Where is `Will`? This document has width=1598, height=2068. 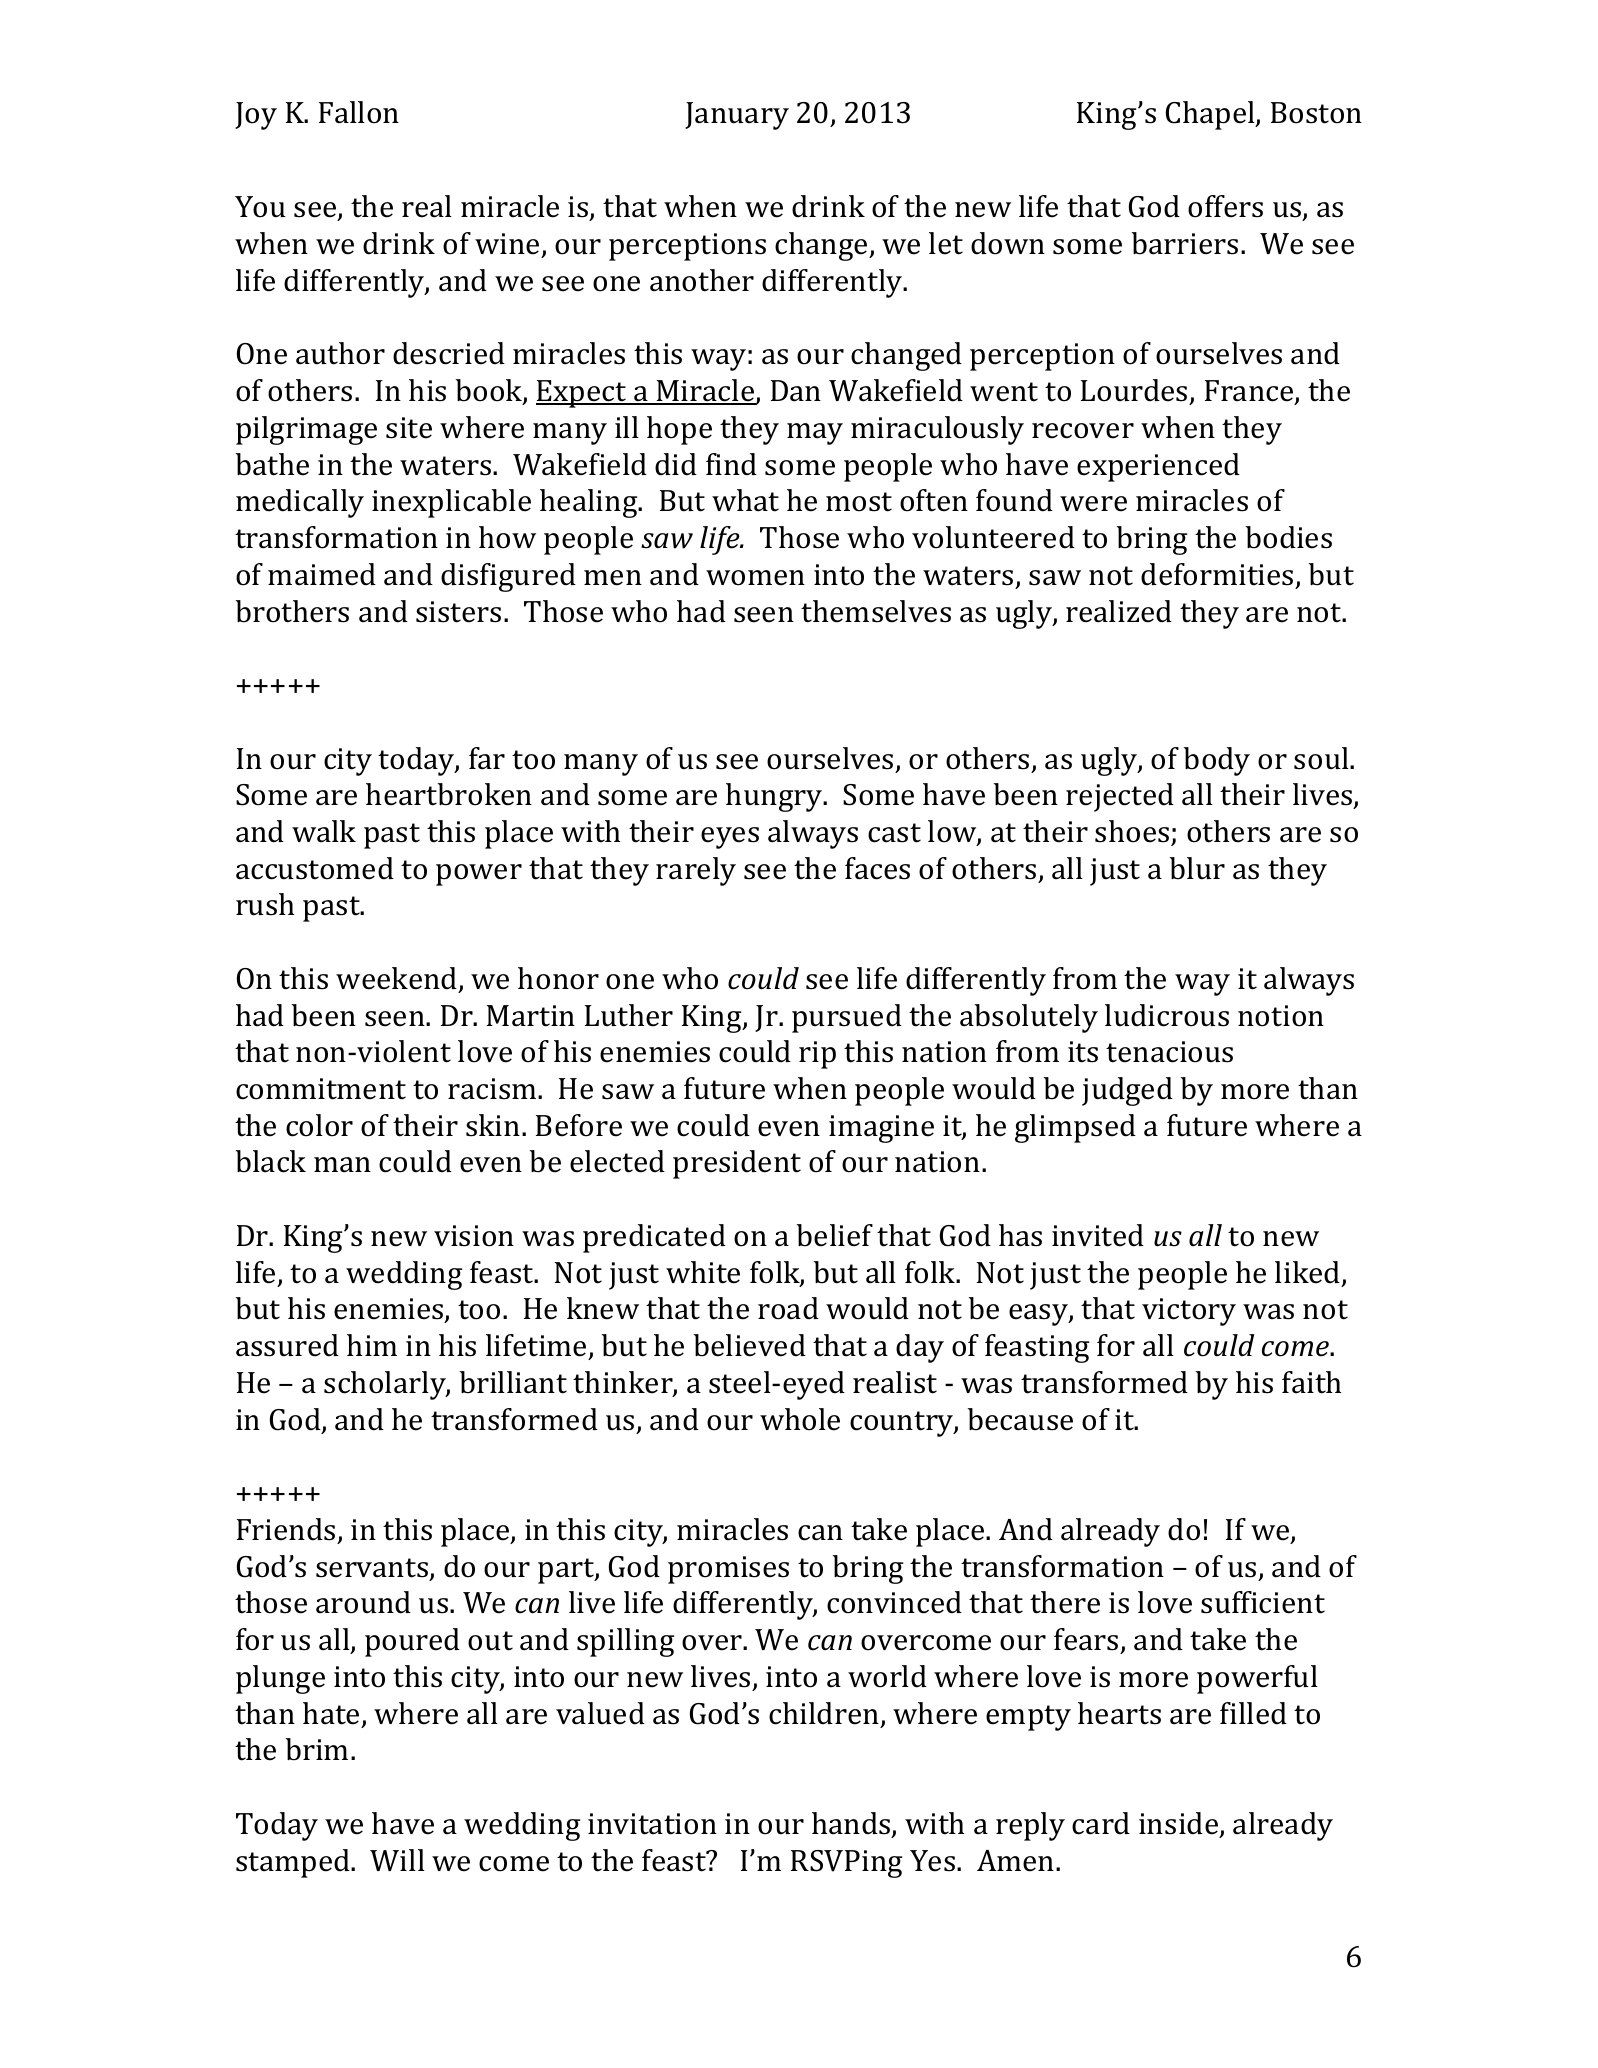
Will is located at coordinates (397, 1860).
